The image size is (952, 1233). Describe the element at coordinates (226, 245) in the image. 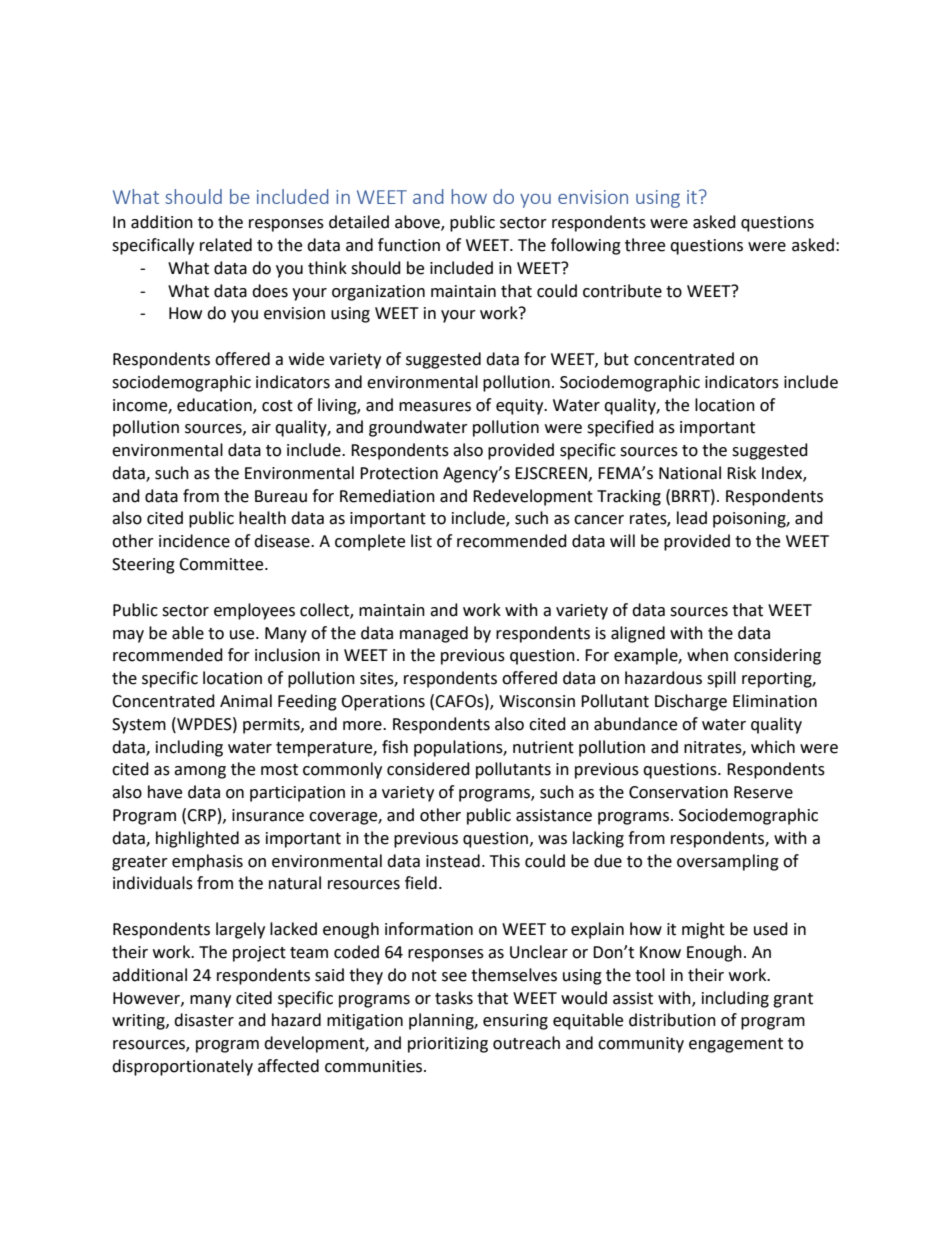

I see `related` at that location.
